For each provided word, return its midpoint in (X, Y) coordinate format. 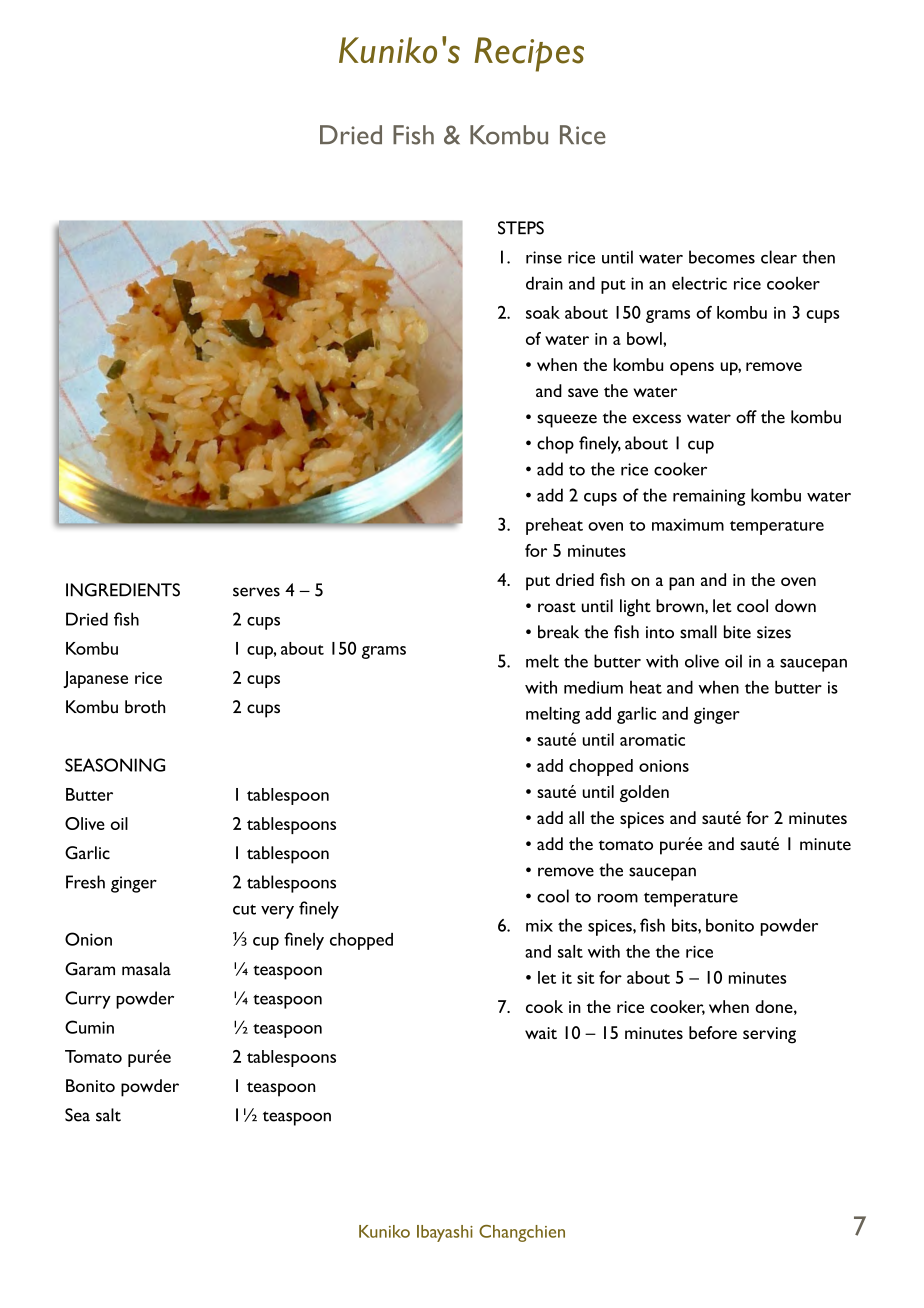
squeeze (567, 421)
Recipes (529, 54)
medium (593, 687)
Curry (88, 1000)
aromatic (652, 740)
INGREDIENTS (123, 590)
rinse (544, 257)
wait (541, 1033)
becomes (722, 257)
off (746, 417)
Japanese (95, 679)
